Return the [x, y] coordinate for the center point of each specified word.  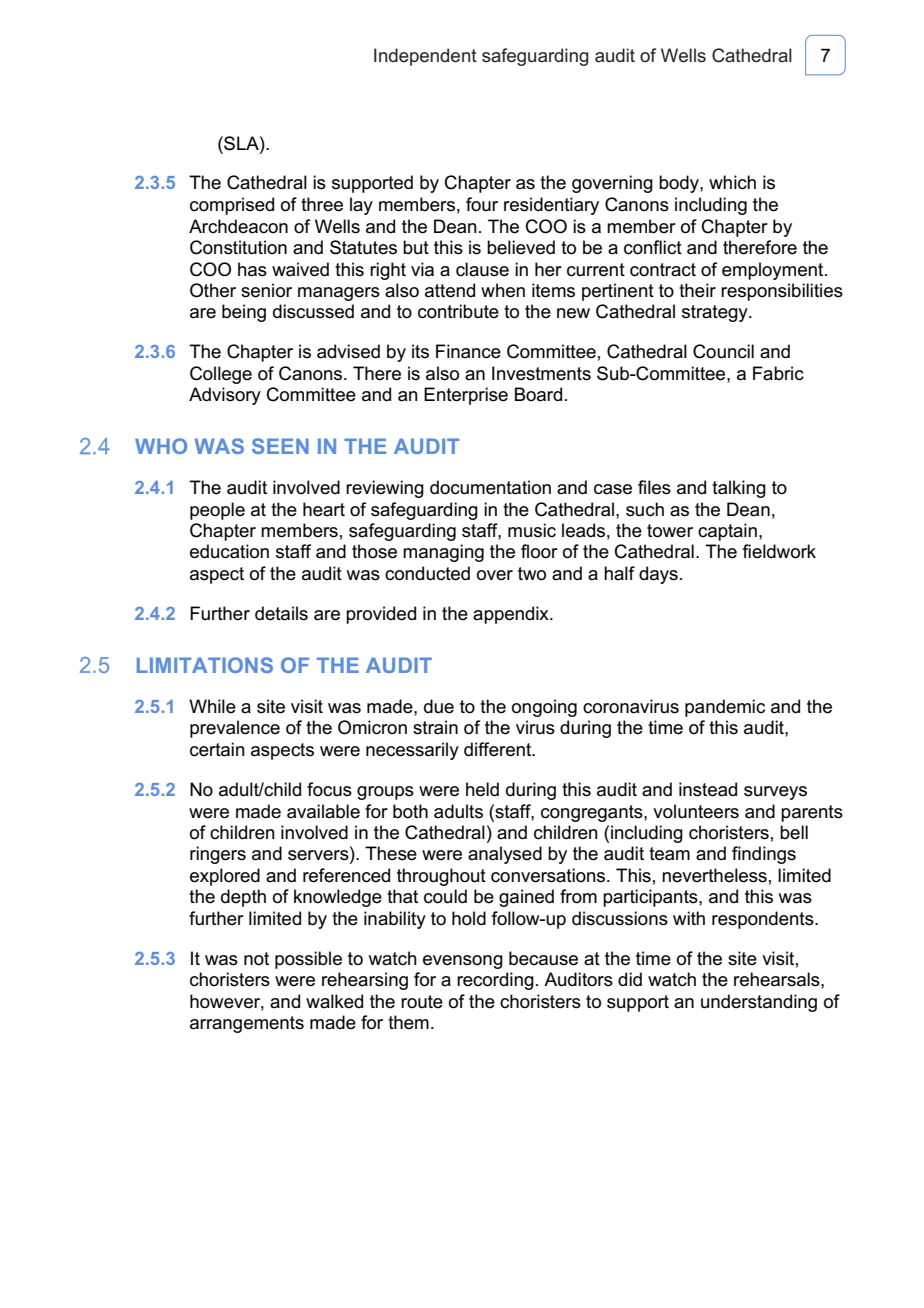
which [732, 182]
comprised [232, 206]
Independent [425, 57]
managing [443, 553]
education [229, 551]
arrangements [247, 1024]
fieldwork [779, 551]
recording [495, 981]
